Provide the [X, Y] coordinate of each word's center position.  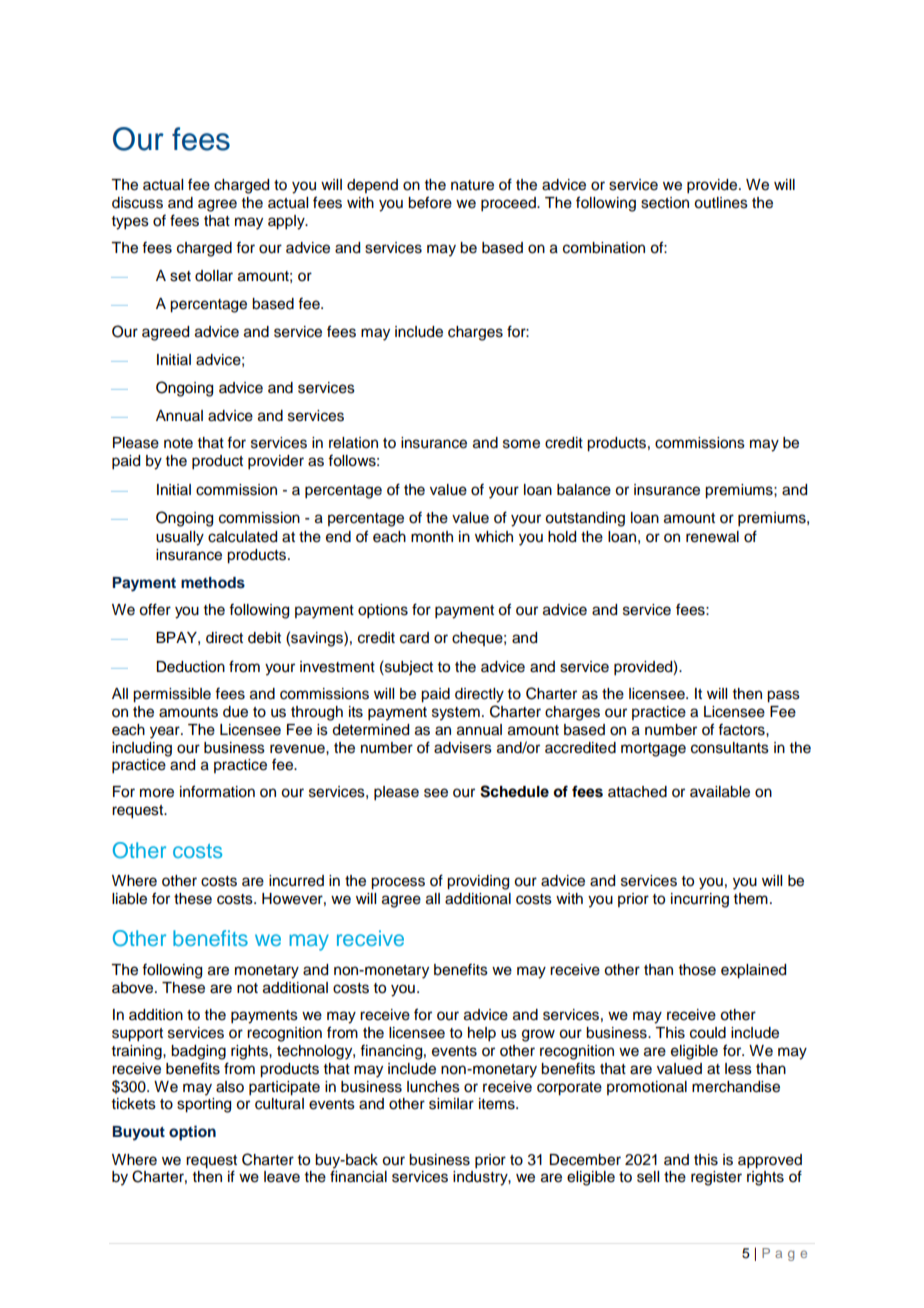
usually [180, 538]
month [432, 537]
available [720, 792]
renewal [712, 537]
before [430, 202]
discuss [137, 203]
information [217, 791]
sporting [204, 1105]
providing [478, 882]
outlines [721, 203]
